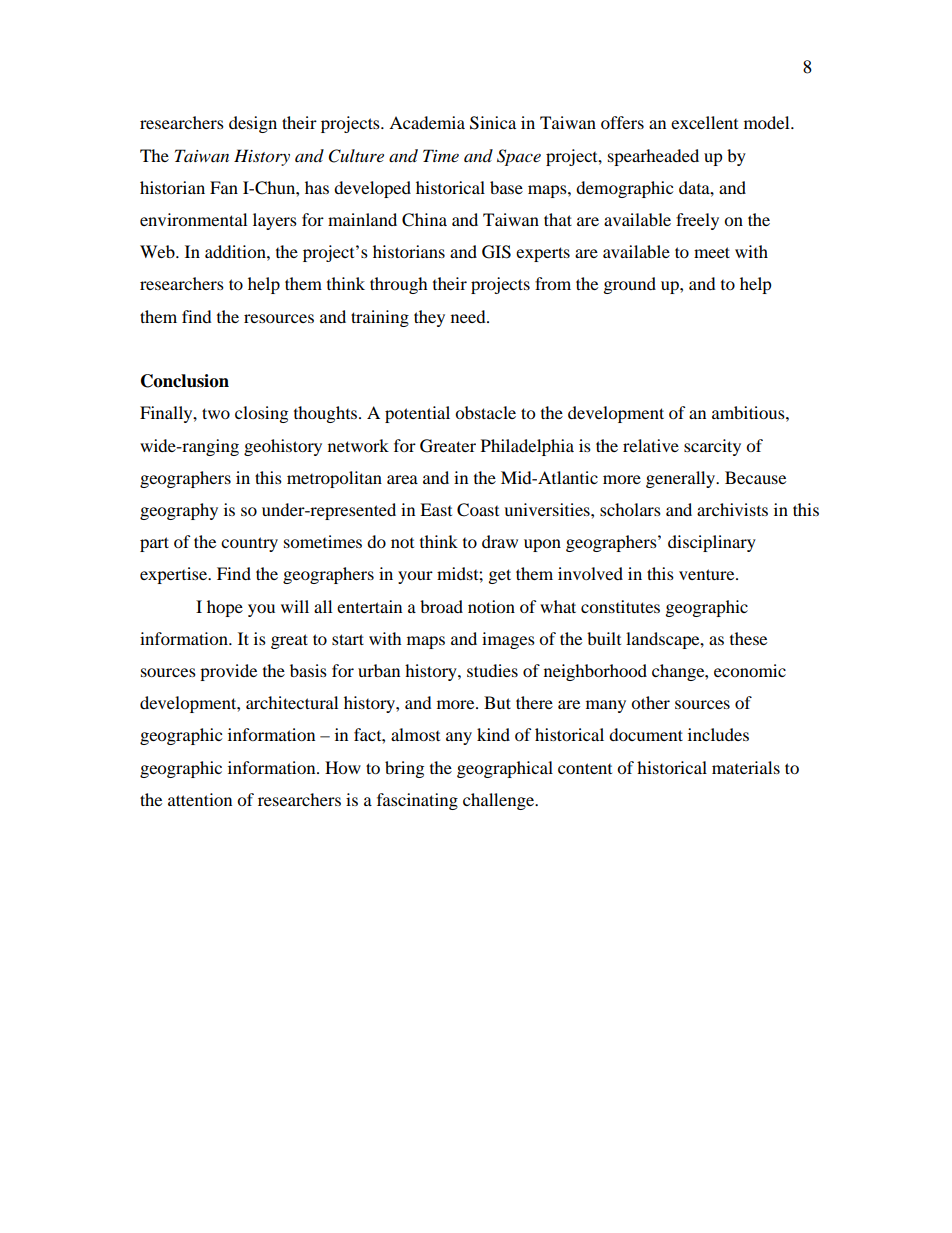 Image resolution: width=952 pixels, height=1233 pixels. Describe the element at coordinates (441, 606) in the page. I see `broad` at that location.
